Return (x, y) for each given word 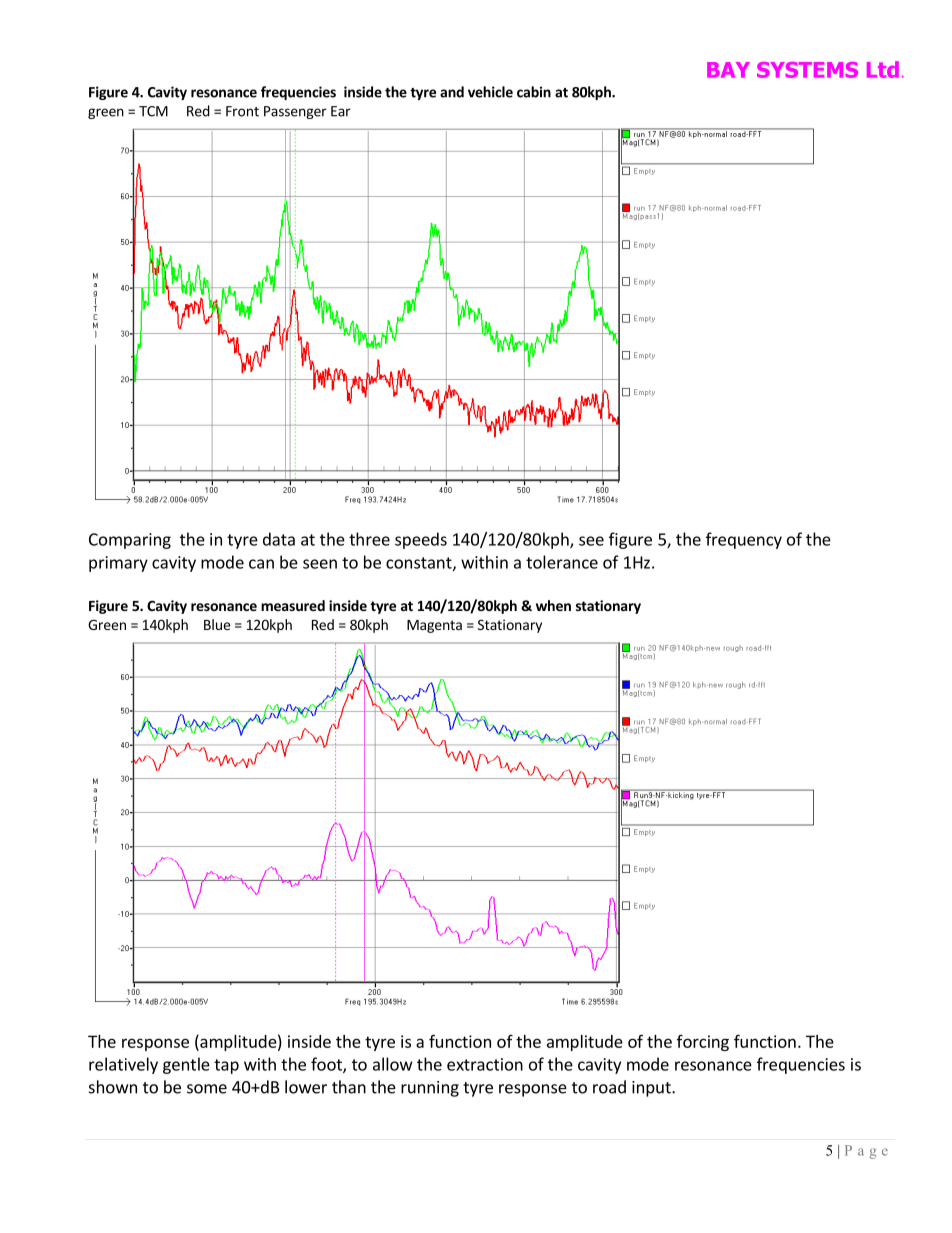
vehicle (490, 92)
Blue (217, 624)
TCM (153, 111)
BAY (728, 70)
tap (226, 1066)
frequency (744, 540)
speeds (421, 540)
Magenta (434, 626)
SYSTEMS (807, 70)
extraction (485, 1064)
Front (242, 111)
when (553, 605)
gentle (186, 1065)
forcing (703, 1043)
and (452, 92)
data (279, 539)
